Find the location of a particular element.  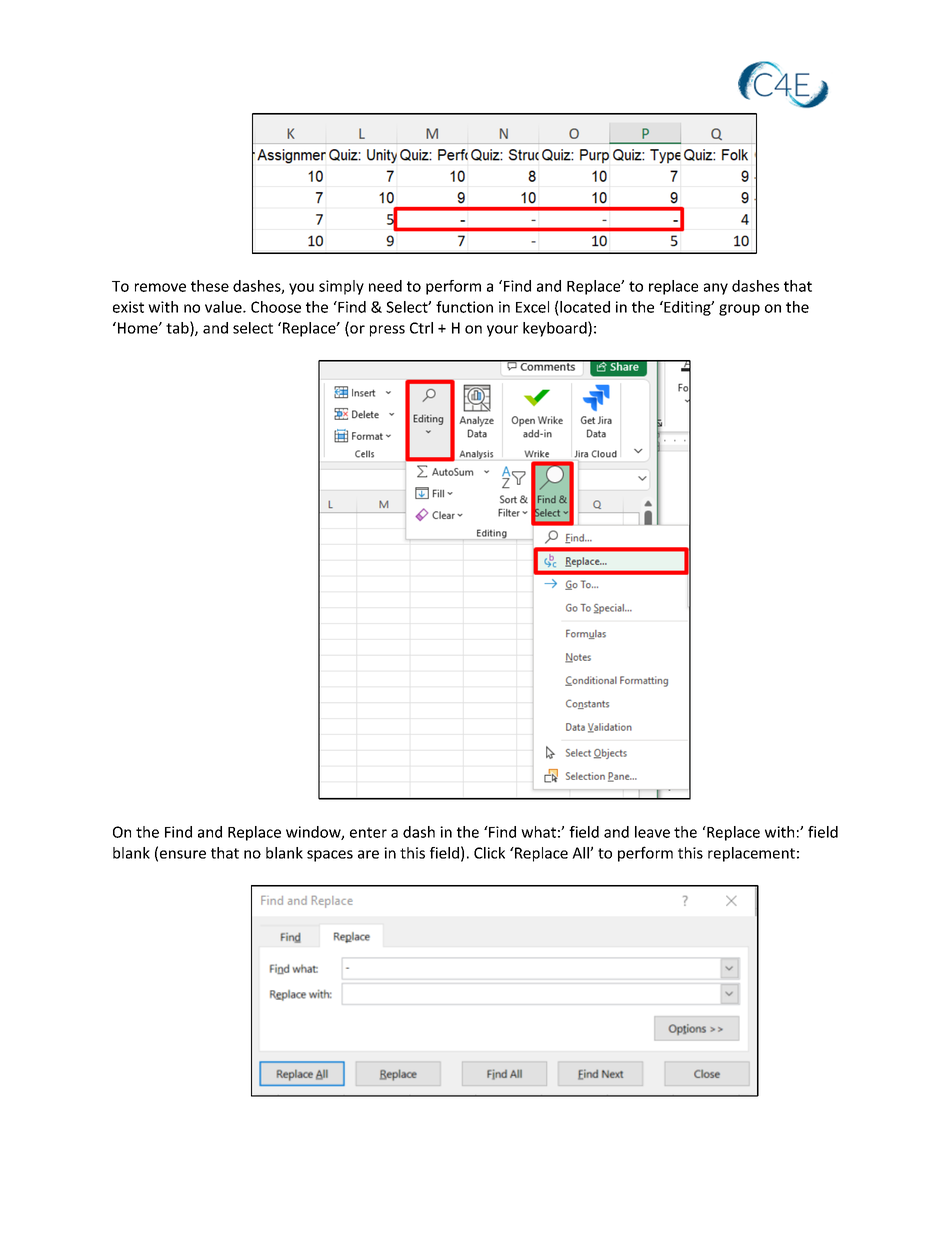

your is located at coordinates (502, 331).
